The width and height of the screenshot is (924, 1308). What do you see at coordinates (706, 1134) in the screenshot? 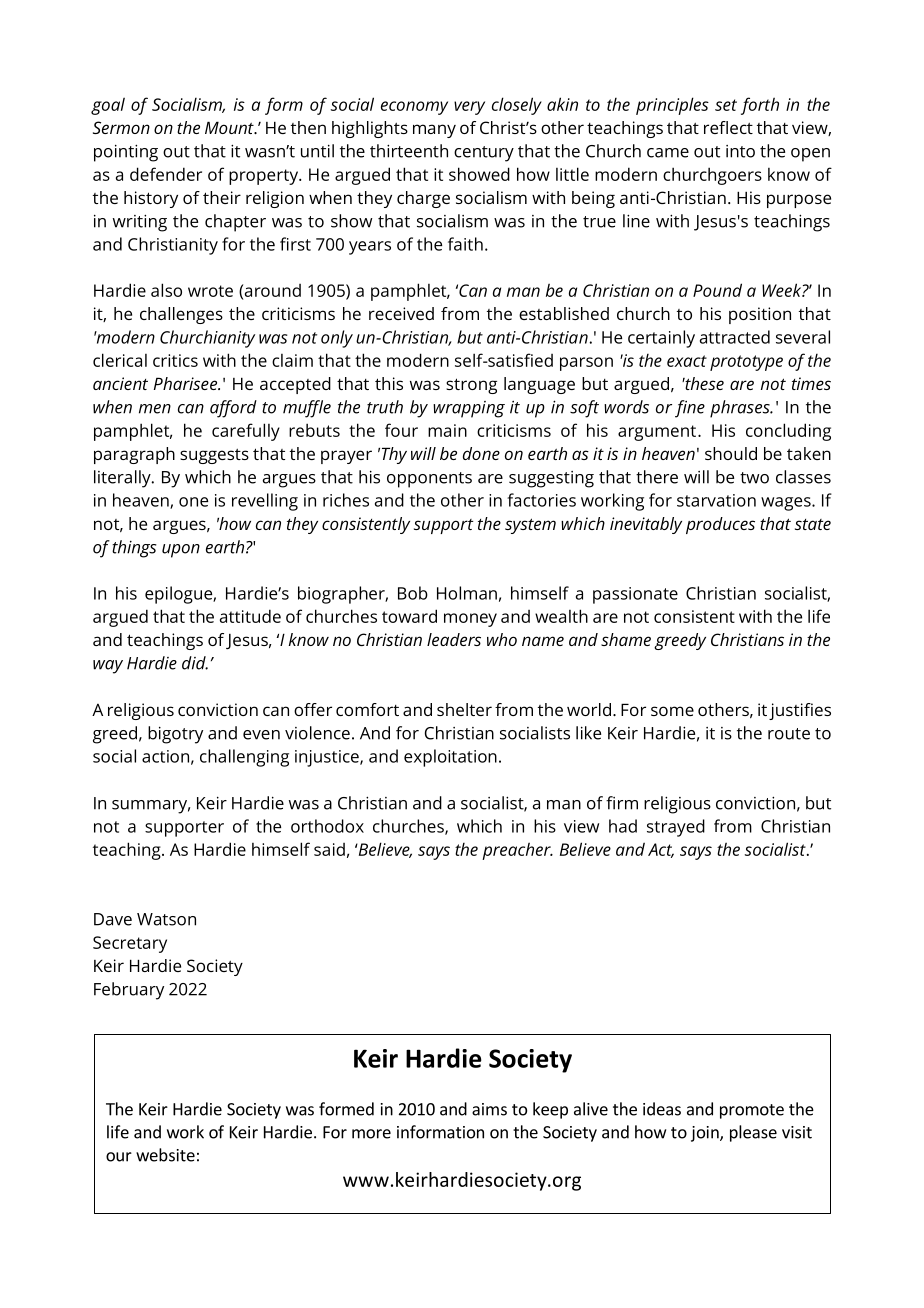
I see `join` at bounding box center [706, 1134].
